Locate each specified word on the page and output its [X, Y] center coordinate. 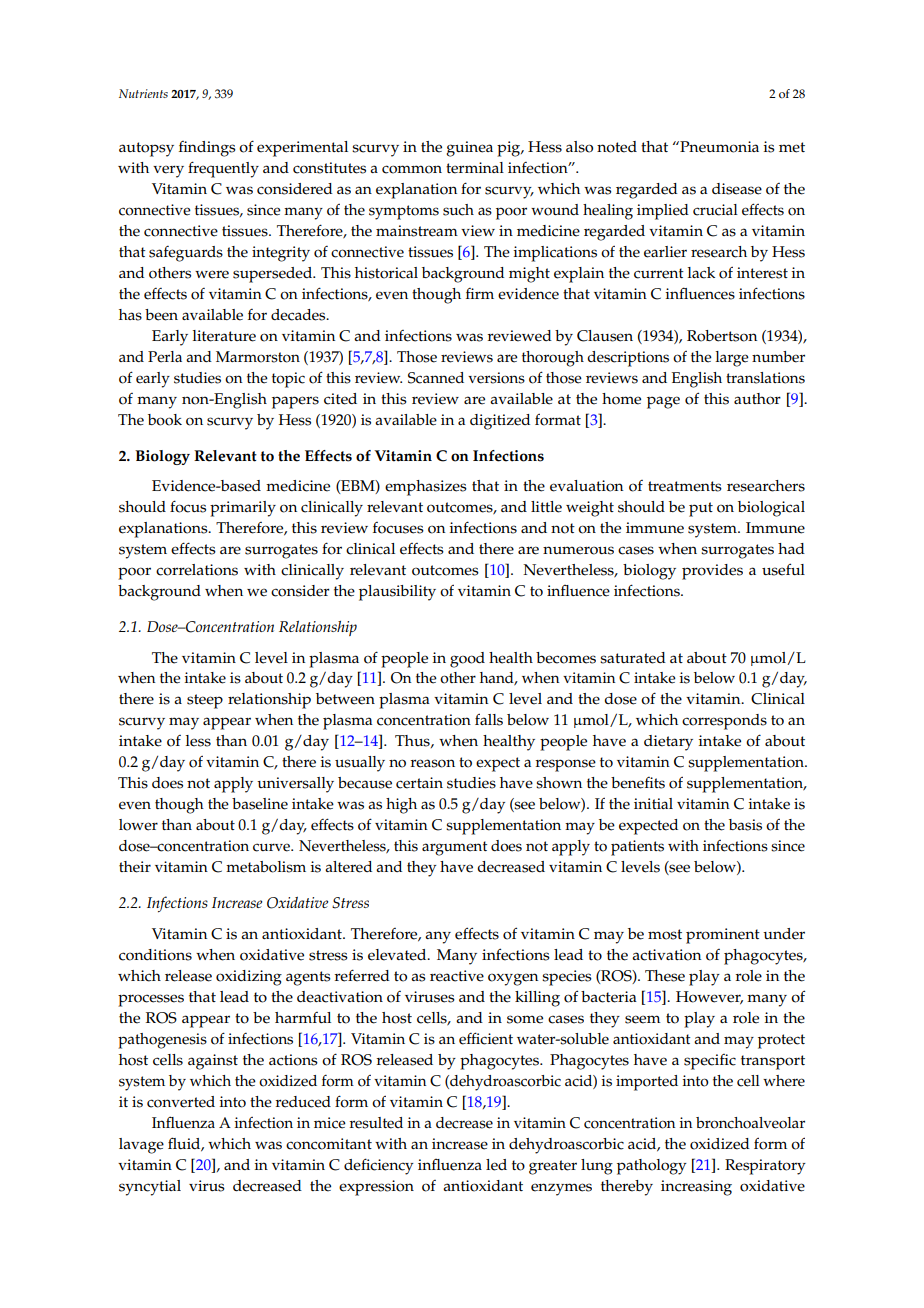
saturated [633, 658]
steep [205, 701]
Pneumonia [718, 147]
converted [181, 1102]
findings [207, 149]
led [496, 1165]
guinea [469, 149]
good [467, 660]
